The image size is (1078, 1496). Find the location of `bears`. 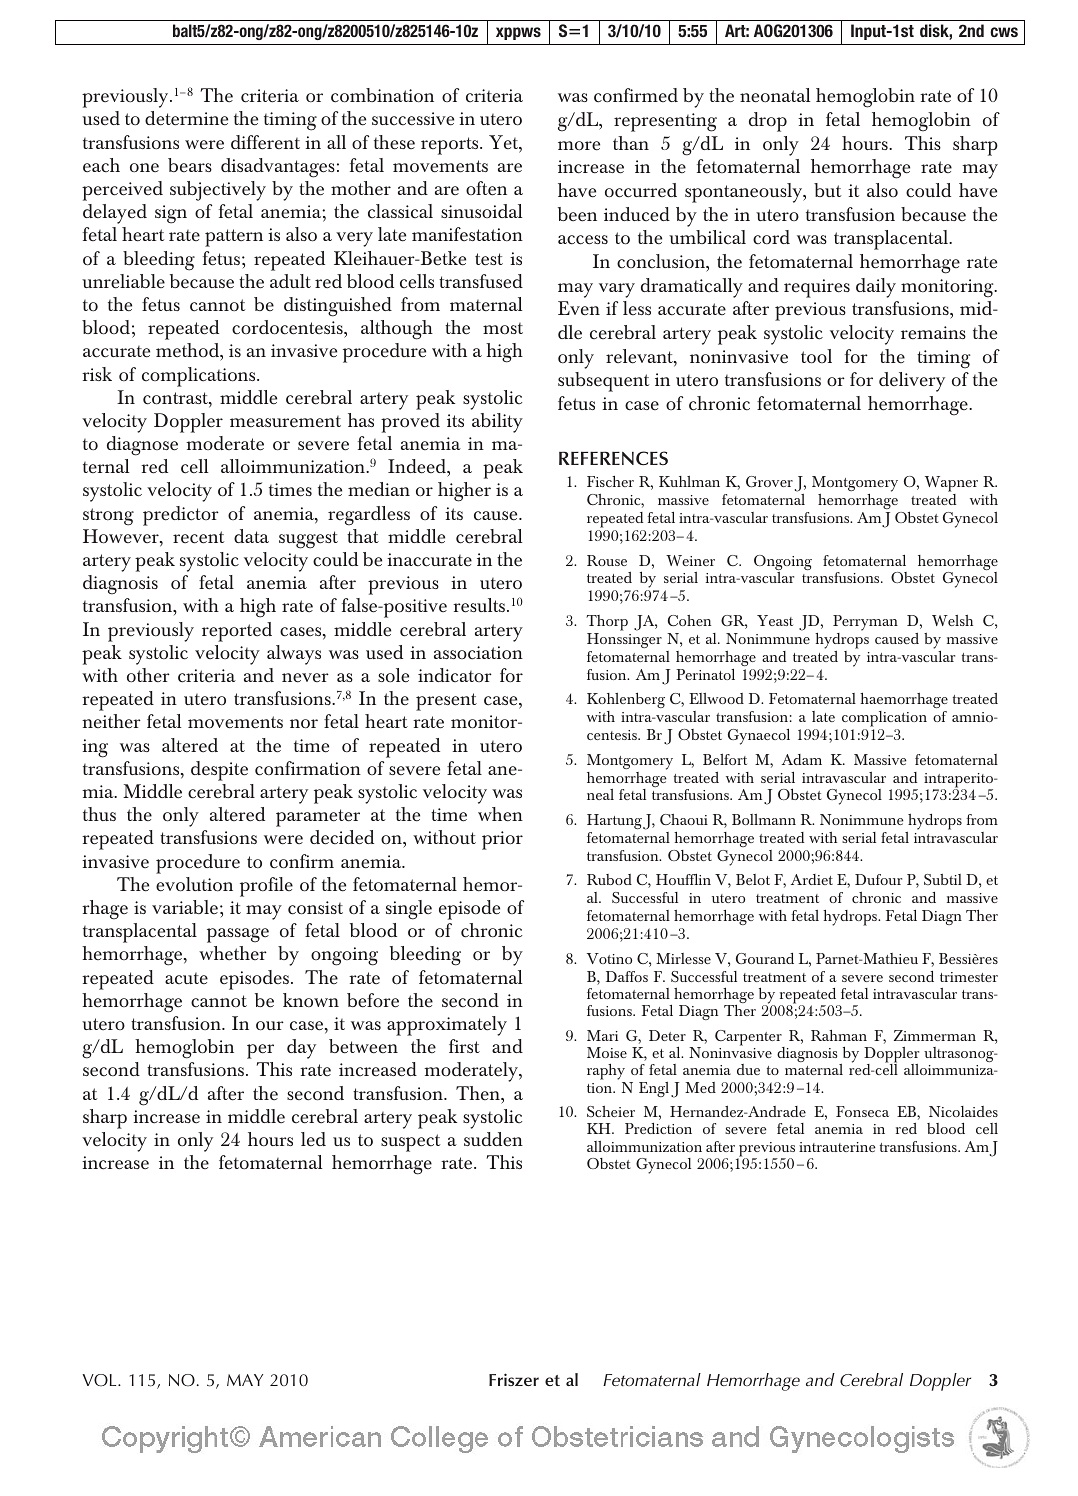

bears is located at coordinates (190, 165).
